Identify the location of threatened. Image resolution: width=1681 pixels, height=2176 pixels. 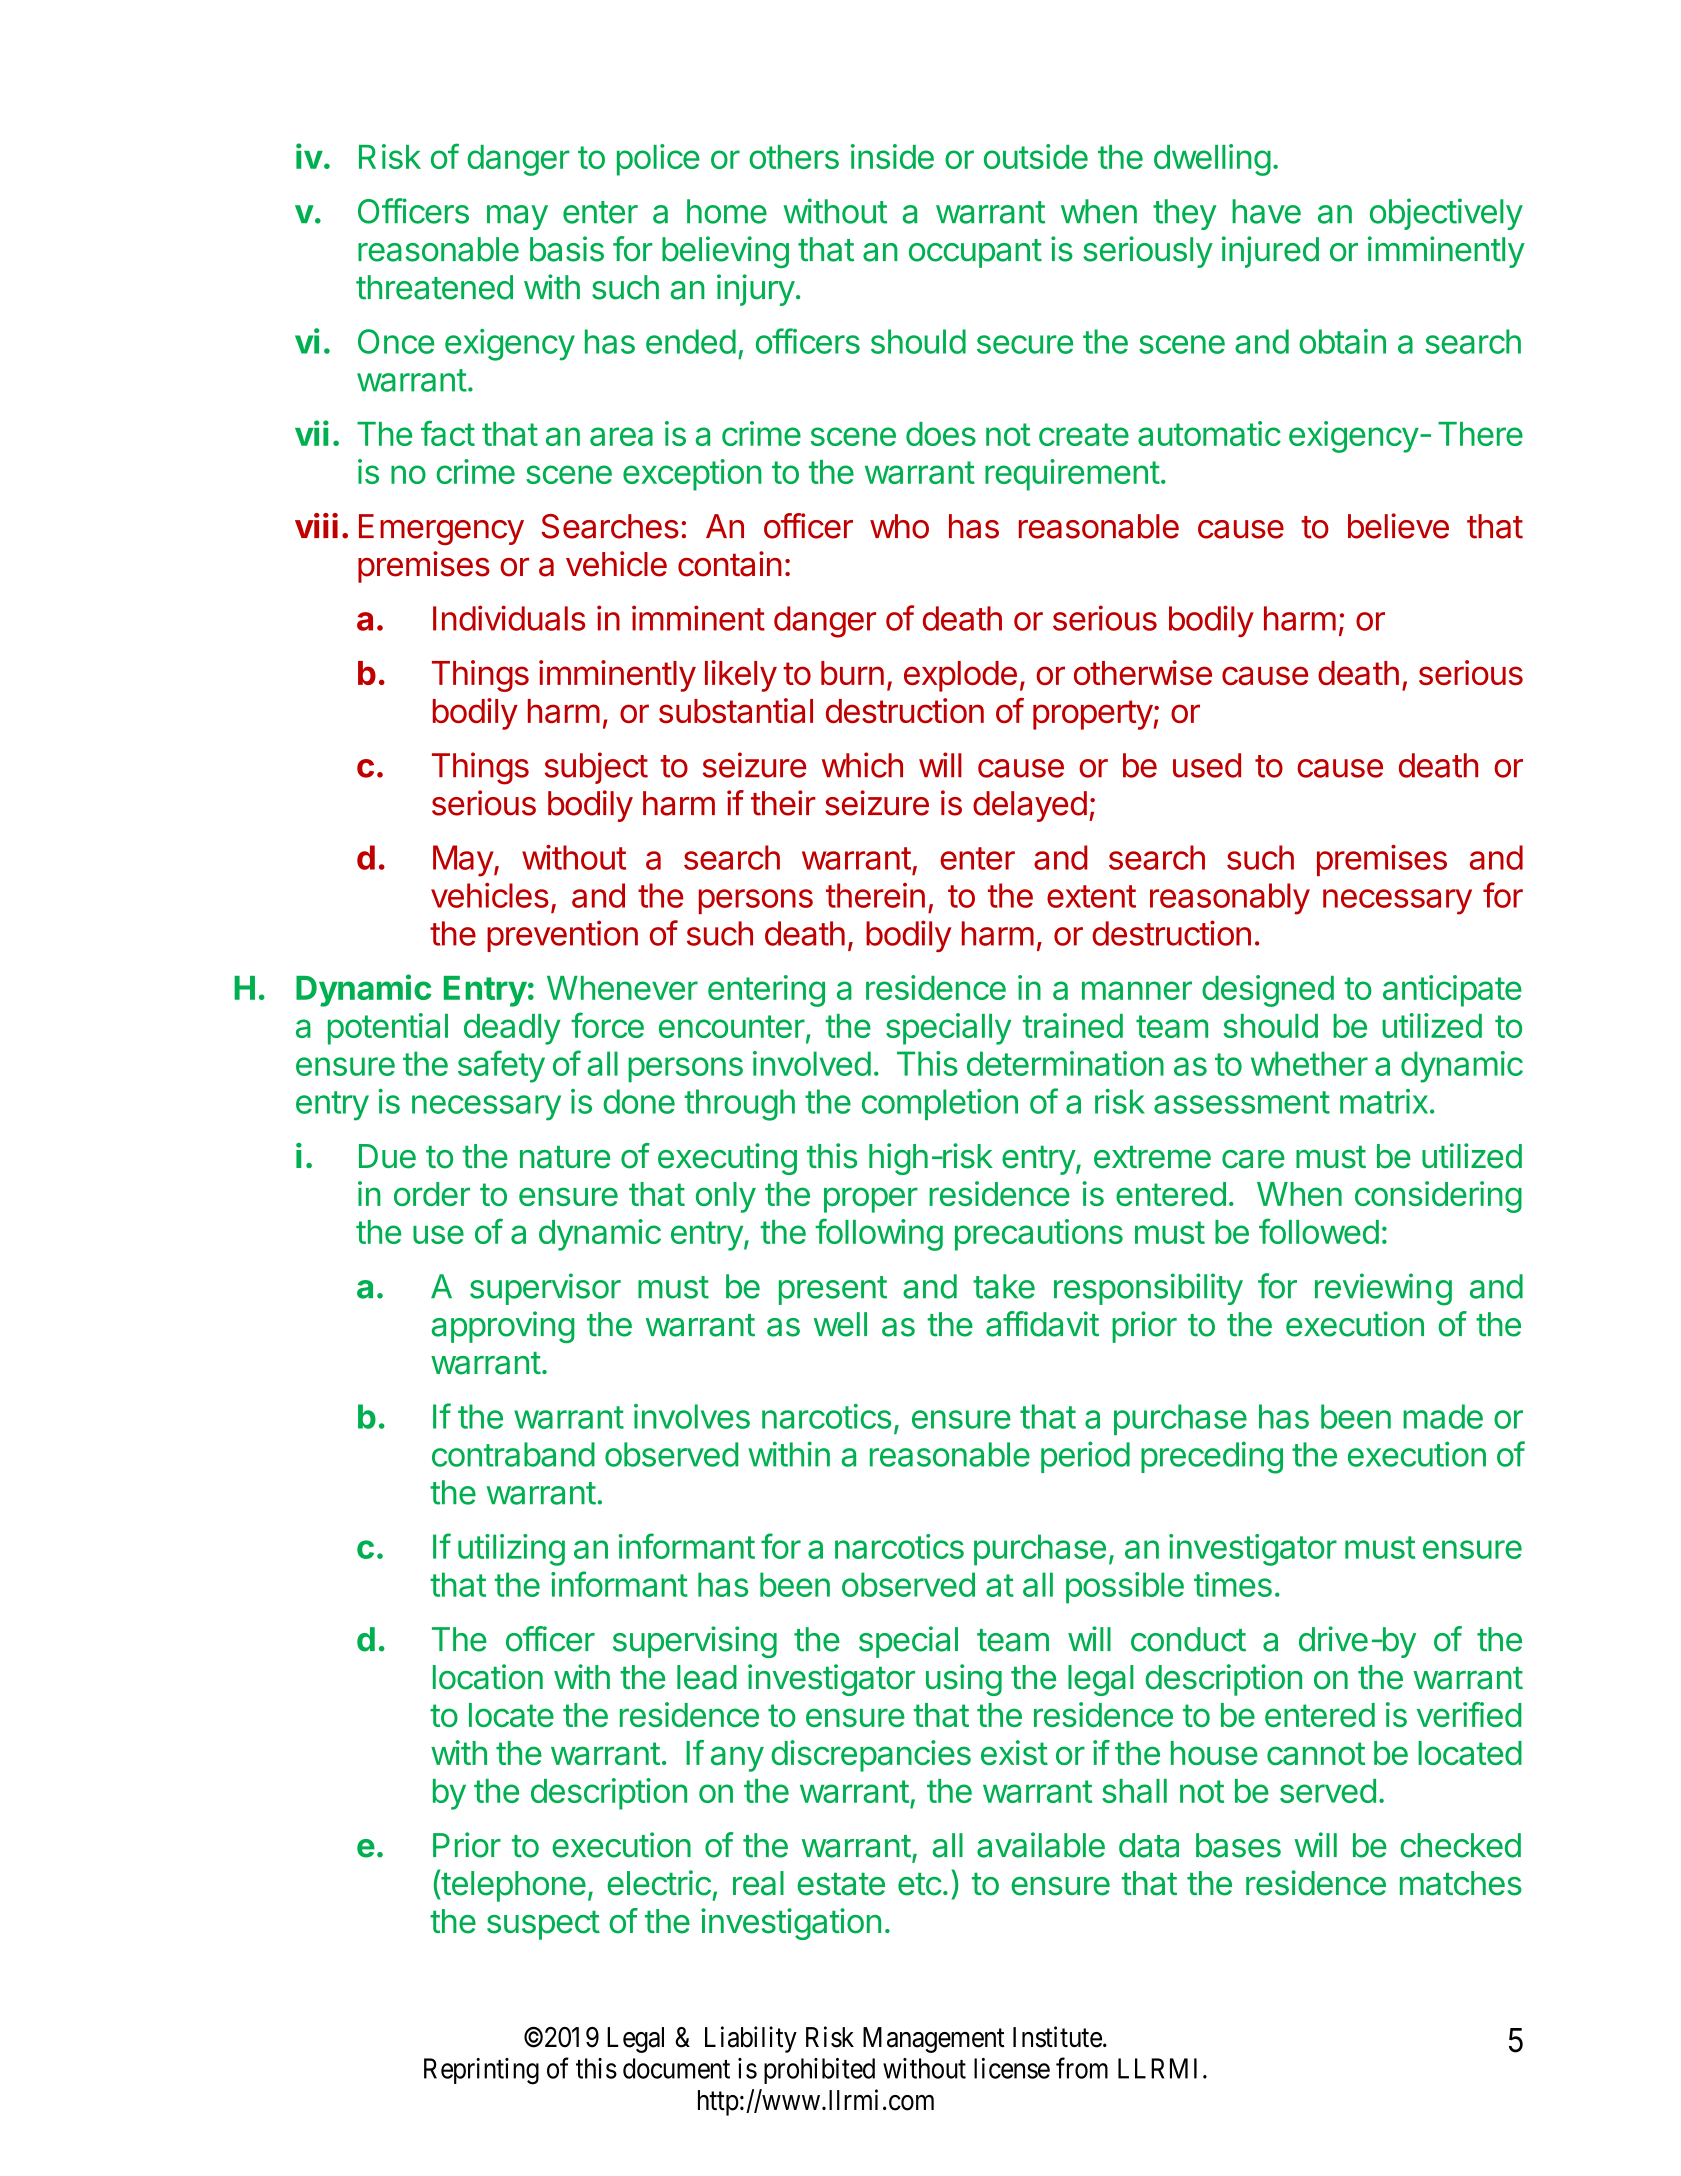
(434, 287).
